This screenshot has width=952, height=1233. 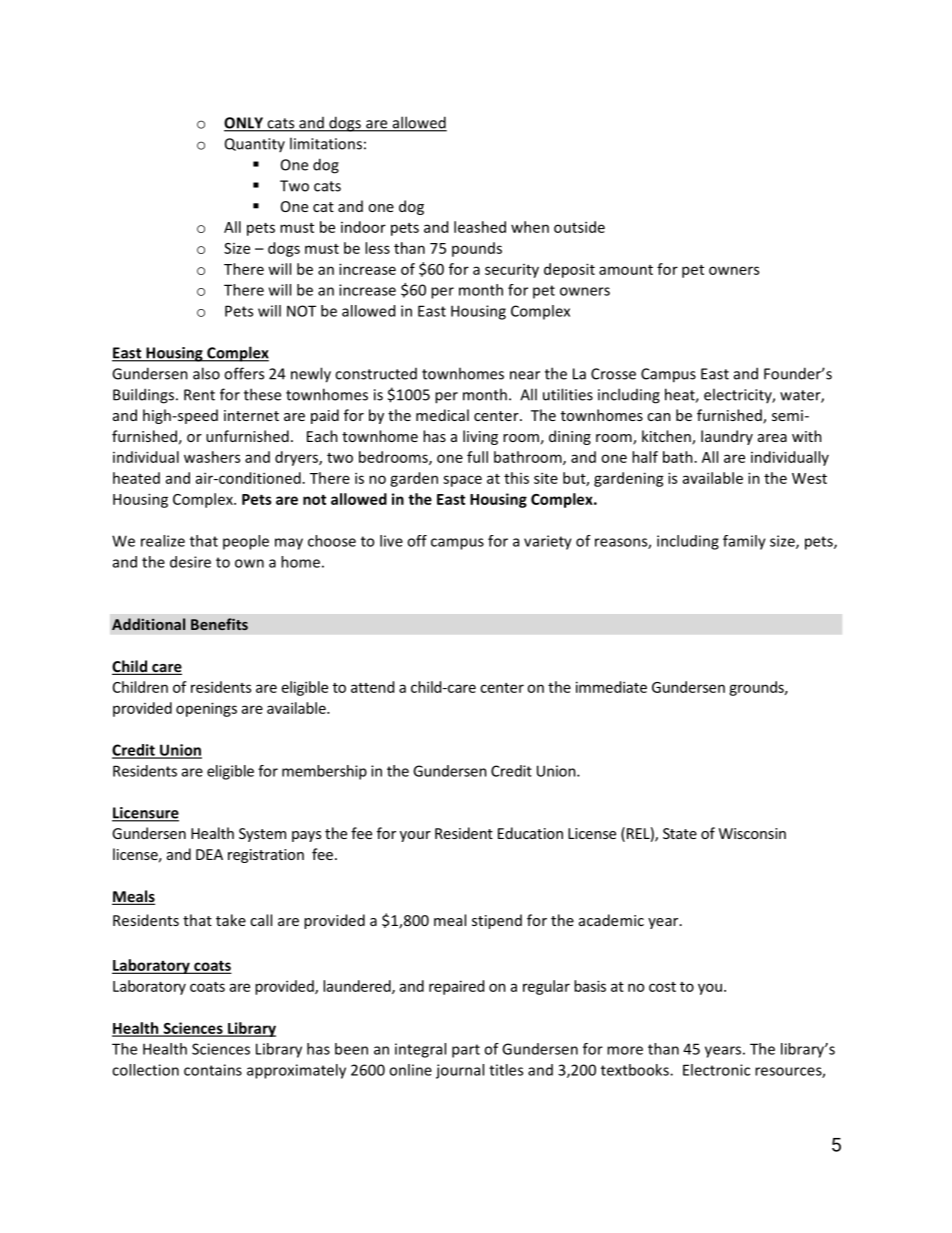 I want to click on contains, so click(x=213, y=1070).
